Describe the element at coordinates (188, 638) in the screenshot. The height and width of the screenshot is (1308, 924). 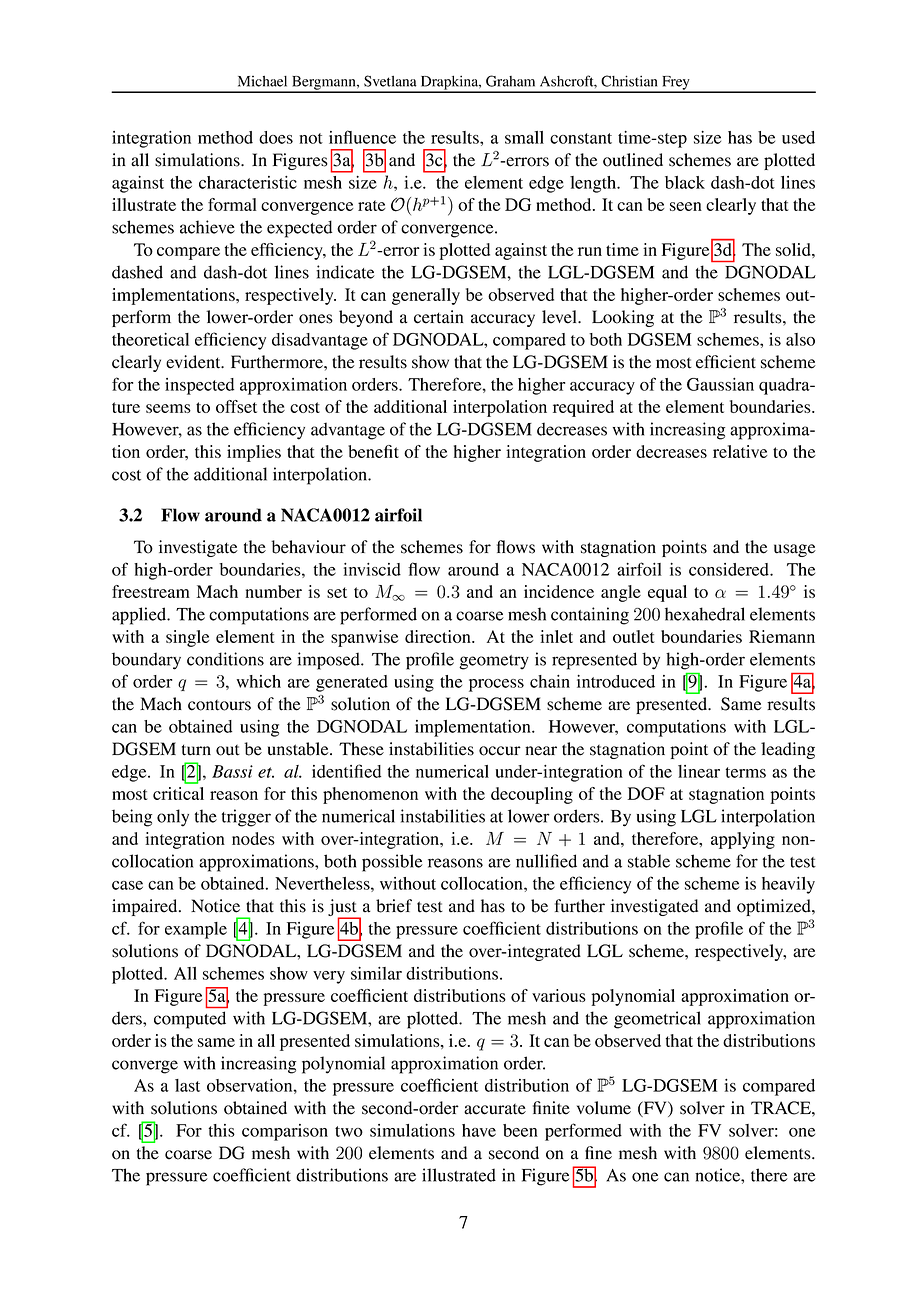
I see `single` at that location.
